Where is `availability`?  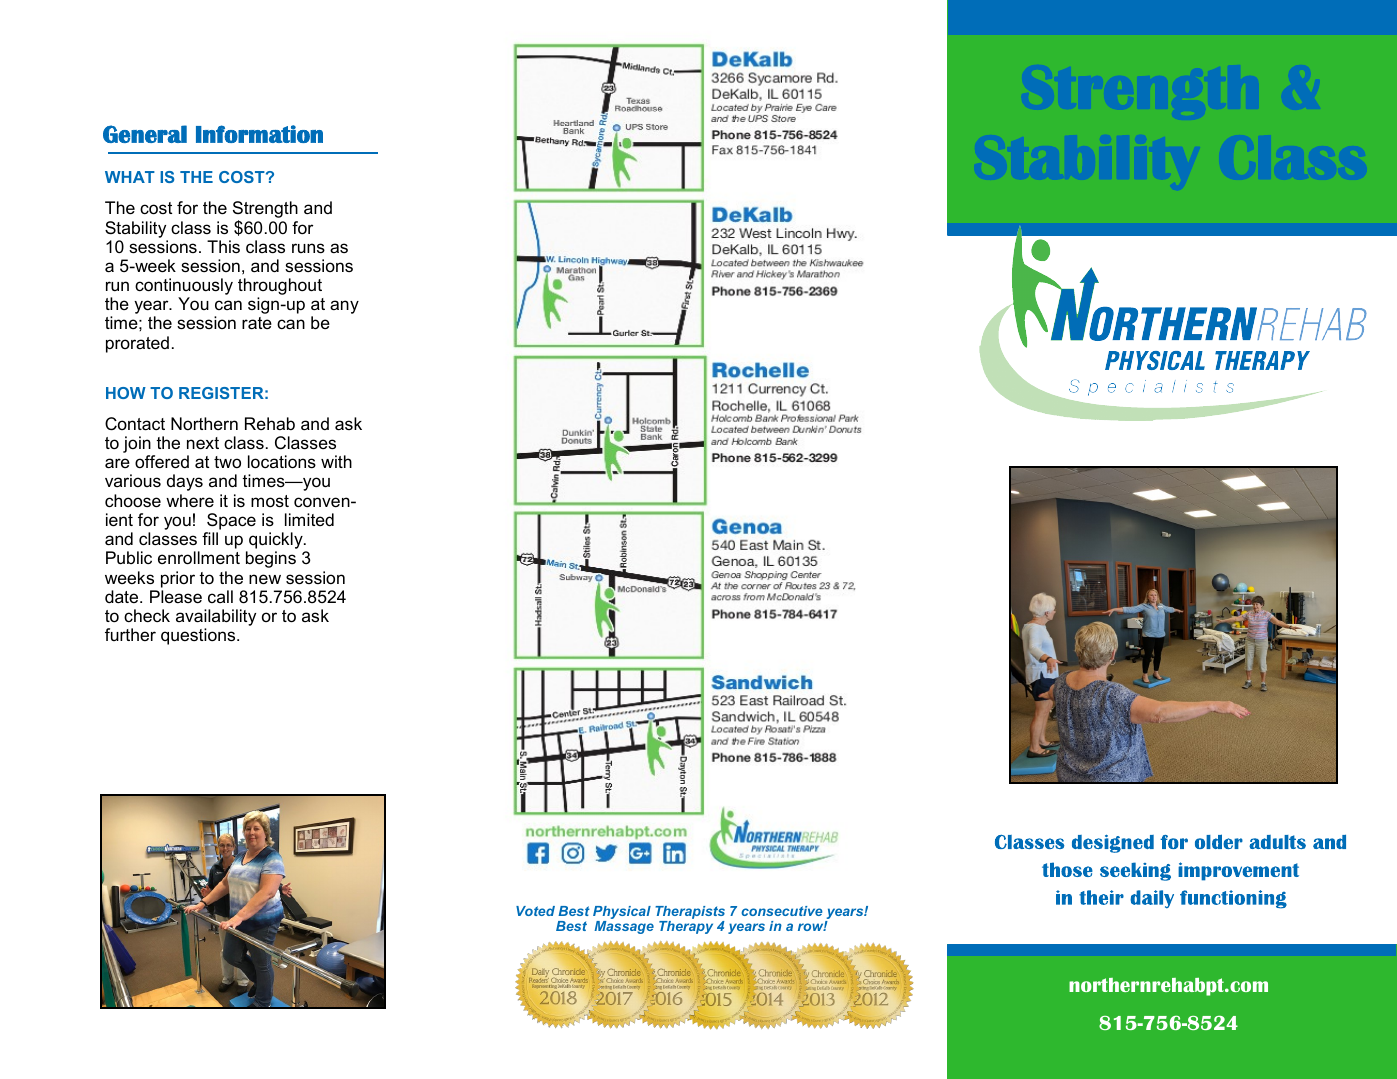 availability is located at coordinates (216, 617).
